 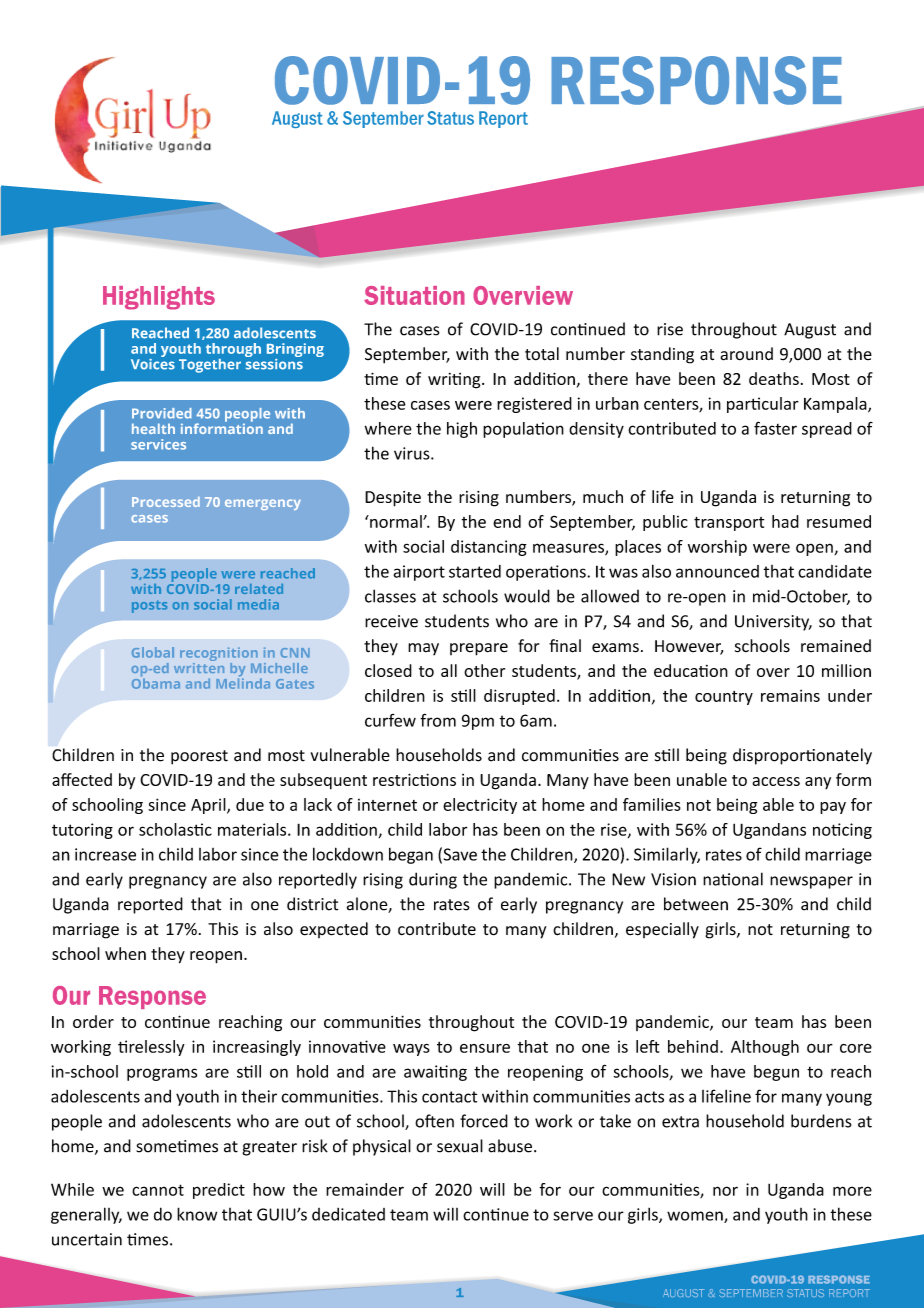 I want to click on know, so click(x=197, y=1214).
